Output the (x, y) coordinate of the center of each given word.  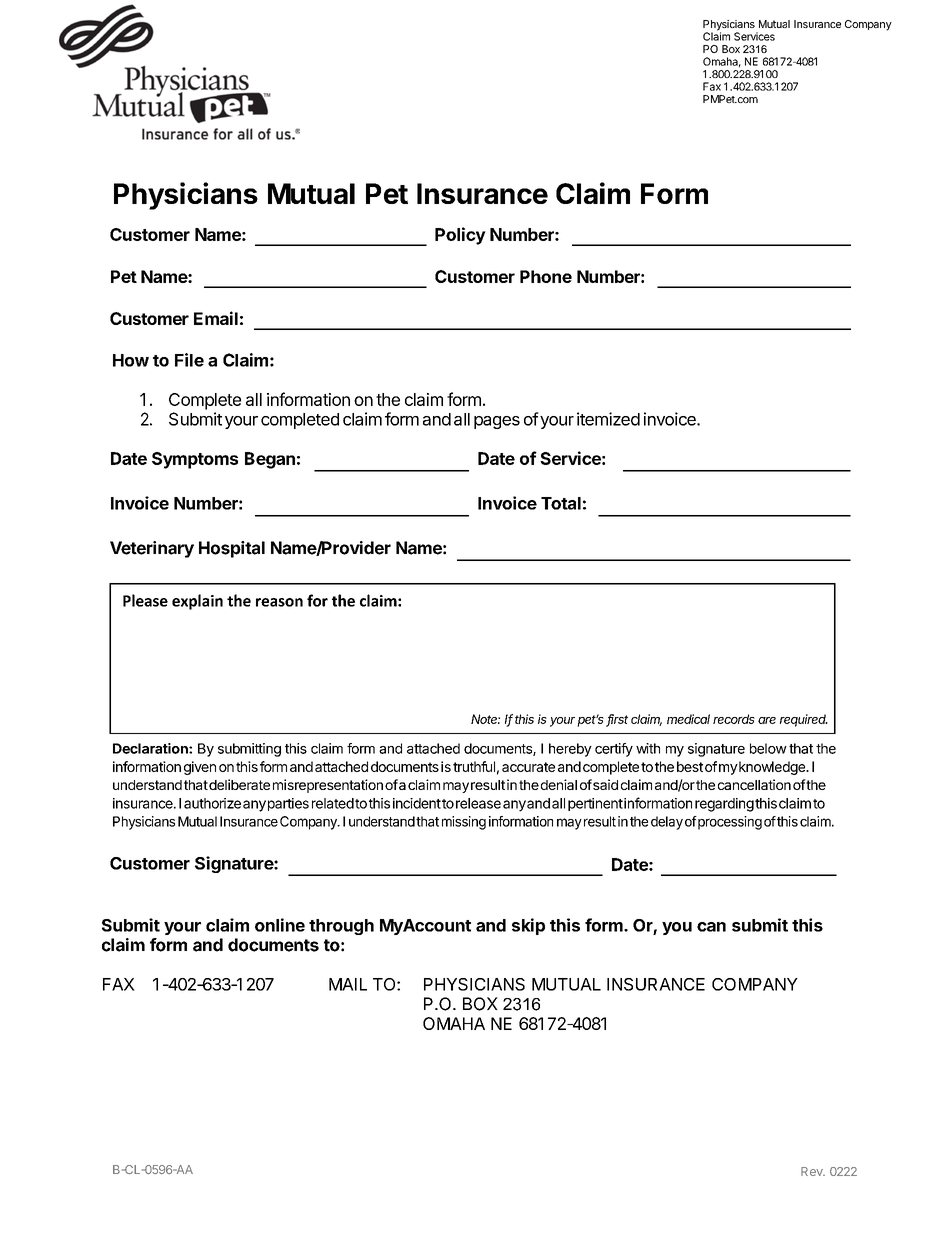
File (189, 360)
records (734, 719)
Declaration (151, 748)
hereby (570, 750)
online (280, 925)
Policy (460, 236)
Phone (546, 276)
